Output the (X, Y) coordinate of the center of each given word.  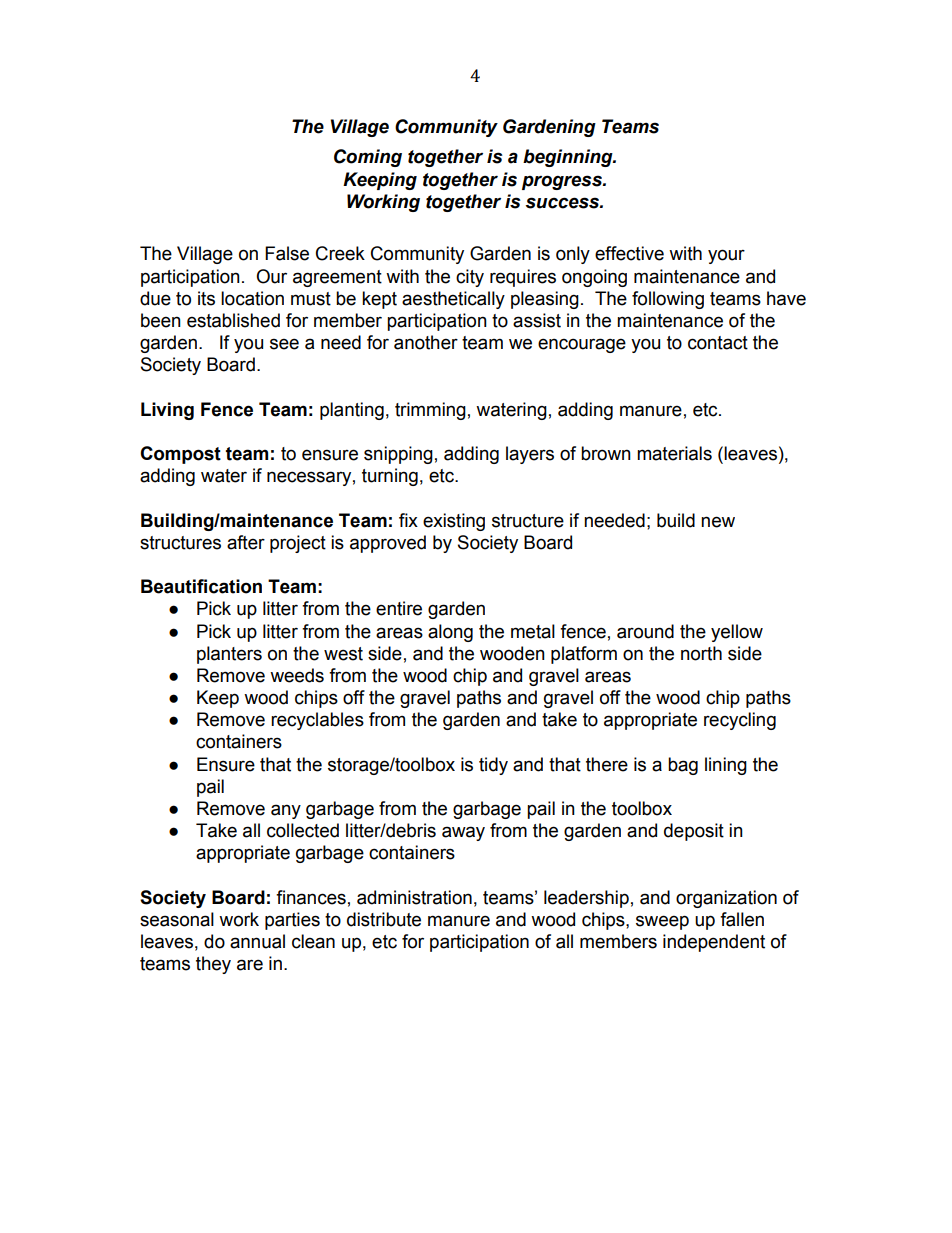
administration (414, 897)
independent (714, 943)
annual (257, 941)
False (287, 253)
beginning (569, 158)
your (726, 256)
